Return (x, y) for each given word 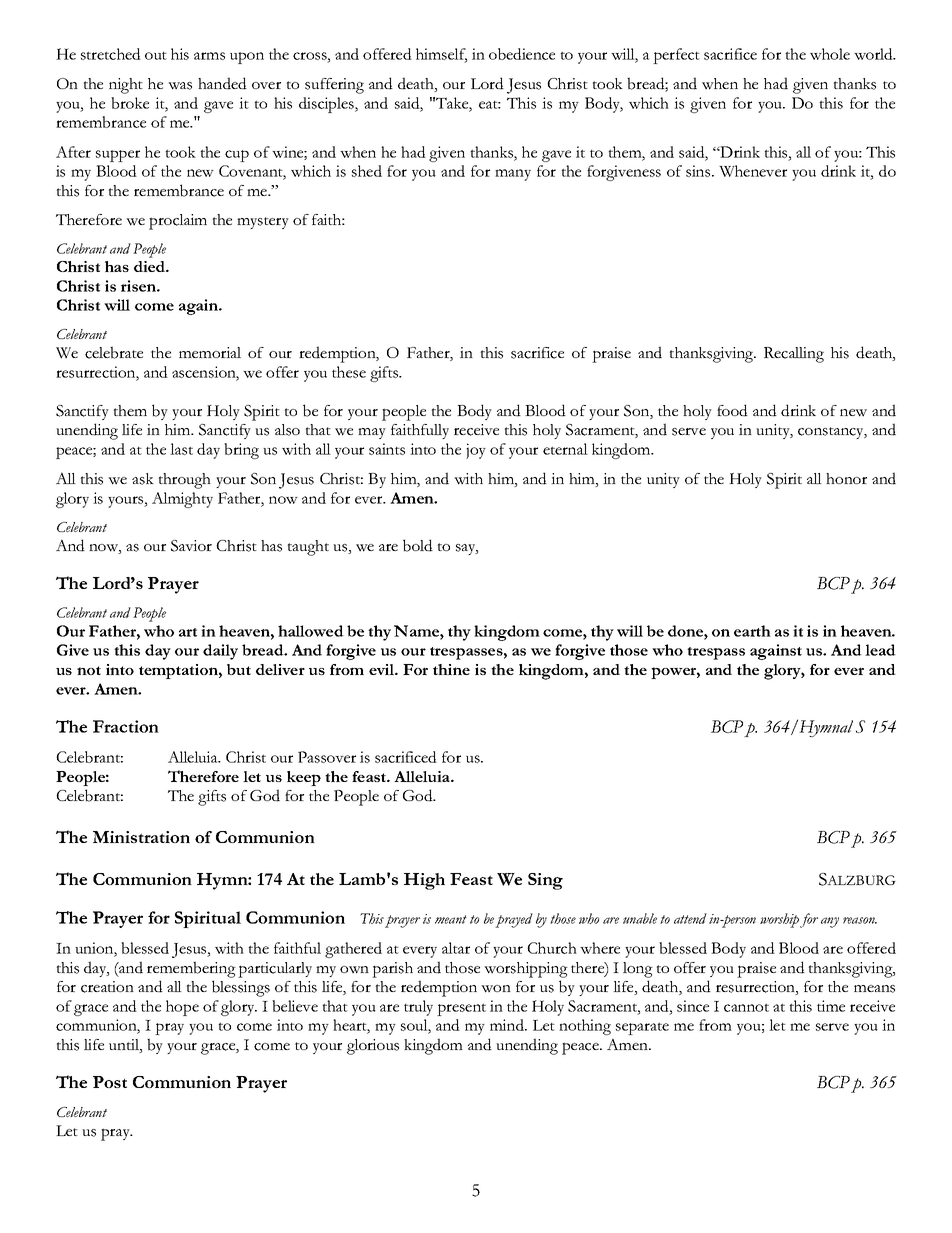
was (180, 86)
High (424, 881)
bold (418, 545)
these (349, 372)
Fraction (126, 726)
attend (690, 918)
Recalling (794, 355)
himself (441, 55)
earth (752, 631)
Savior (191, 546)
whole (830, 54)
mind (508, 1025)
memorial (210, 352)
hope (182, 1008)
